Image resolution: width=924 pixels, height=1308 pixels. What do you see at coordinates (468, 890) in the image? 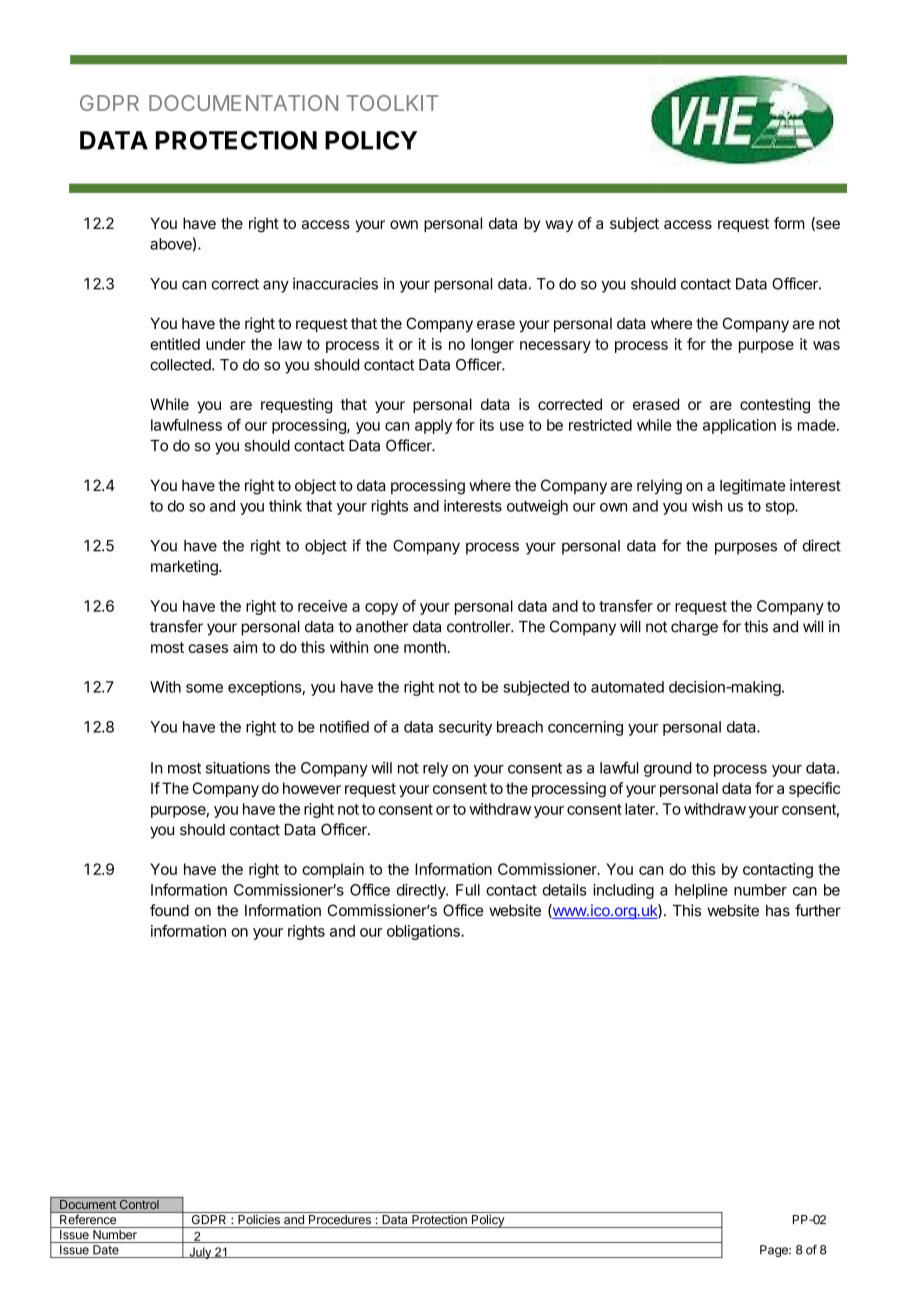
I see `Full` at bounding box center [468, 890].
